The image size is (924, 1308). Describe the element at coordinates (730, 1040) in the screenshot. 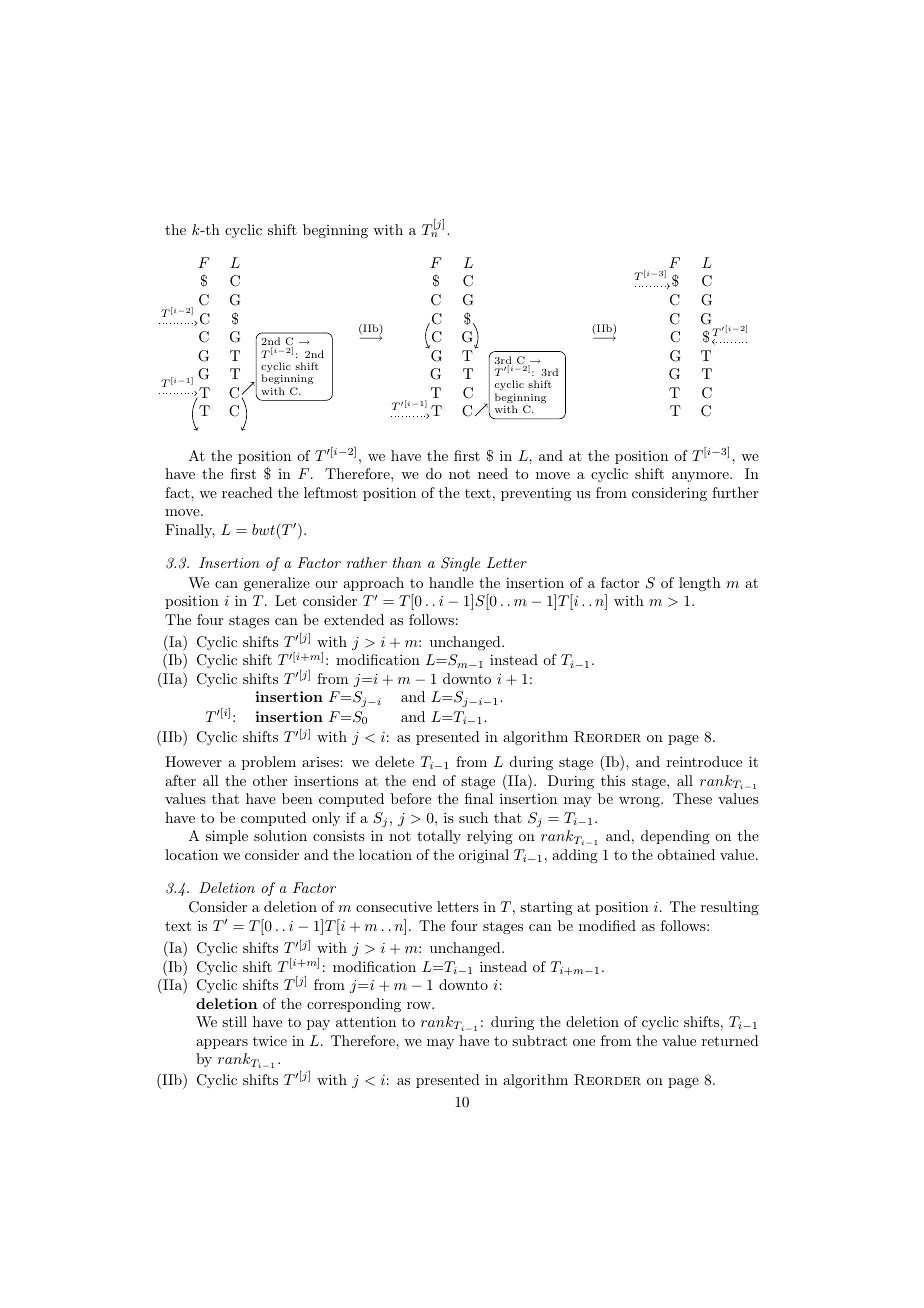

I see `returned` at that location.
